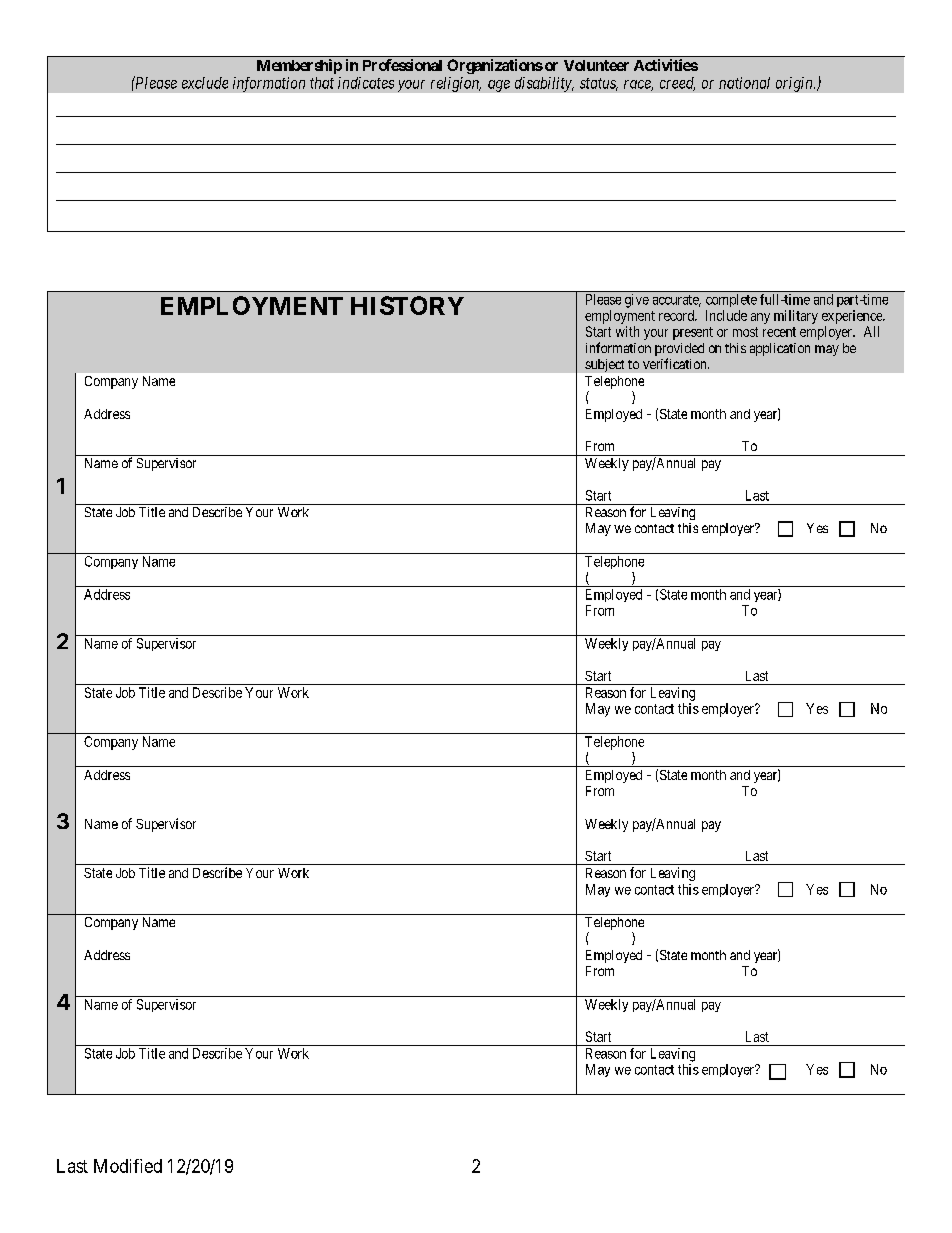  I want to click on with, so click(627, 331).
